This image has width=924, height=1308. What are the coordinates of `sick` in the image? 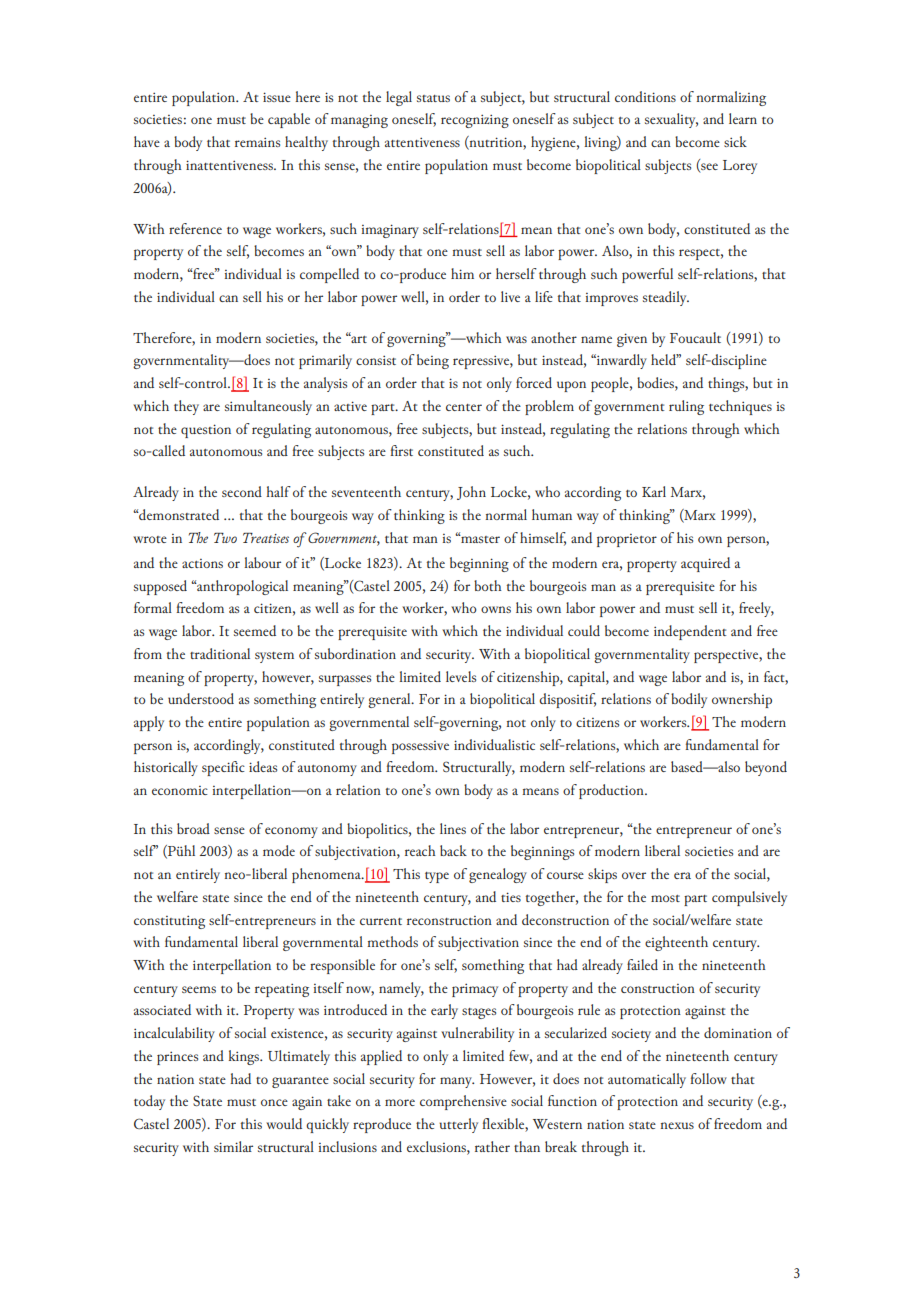 It's located at (735, 141).
